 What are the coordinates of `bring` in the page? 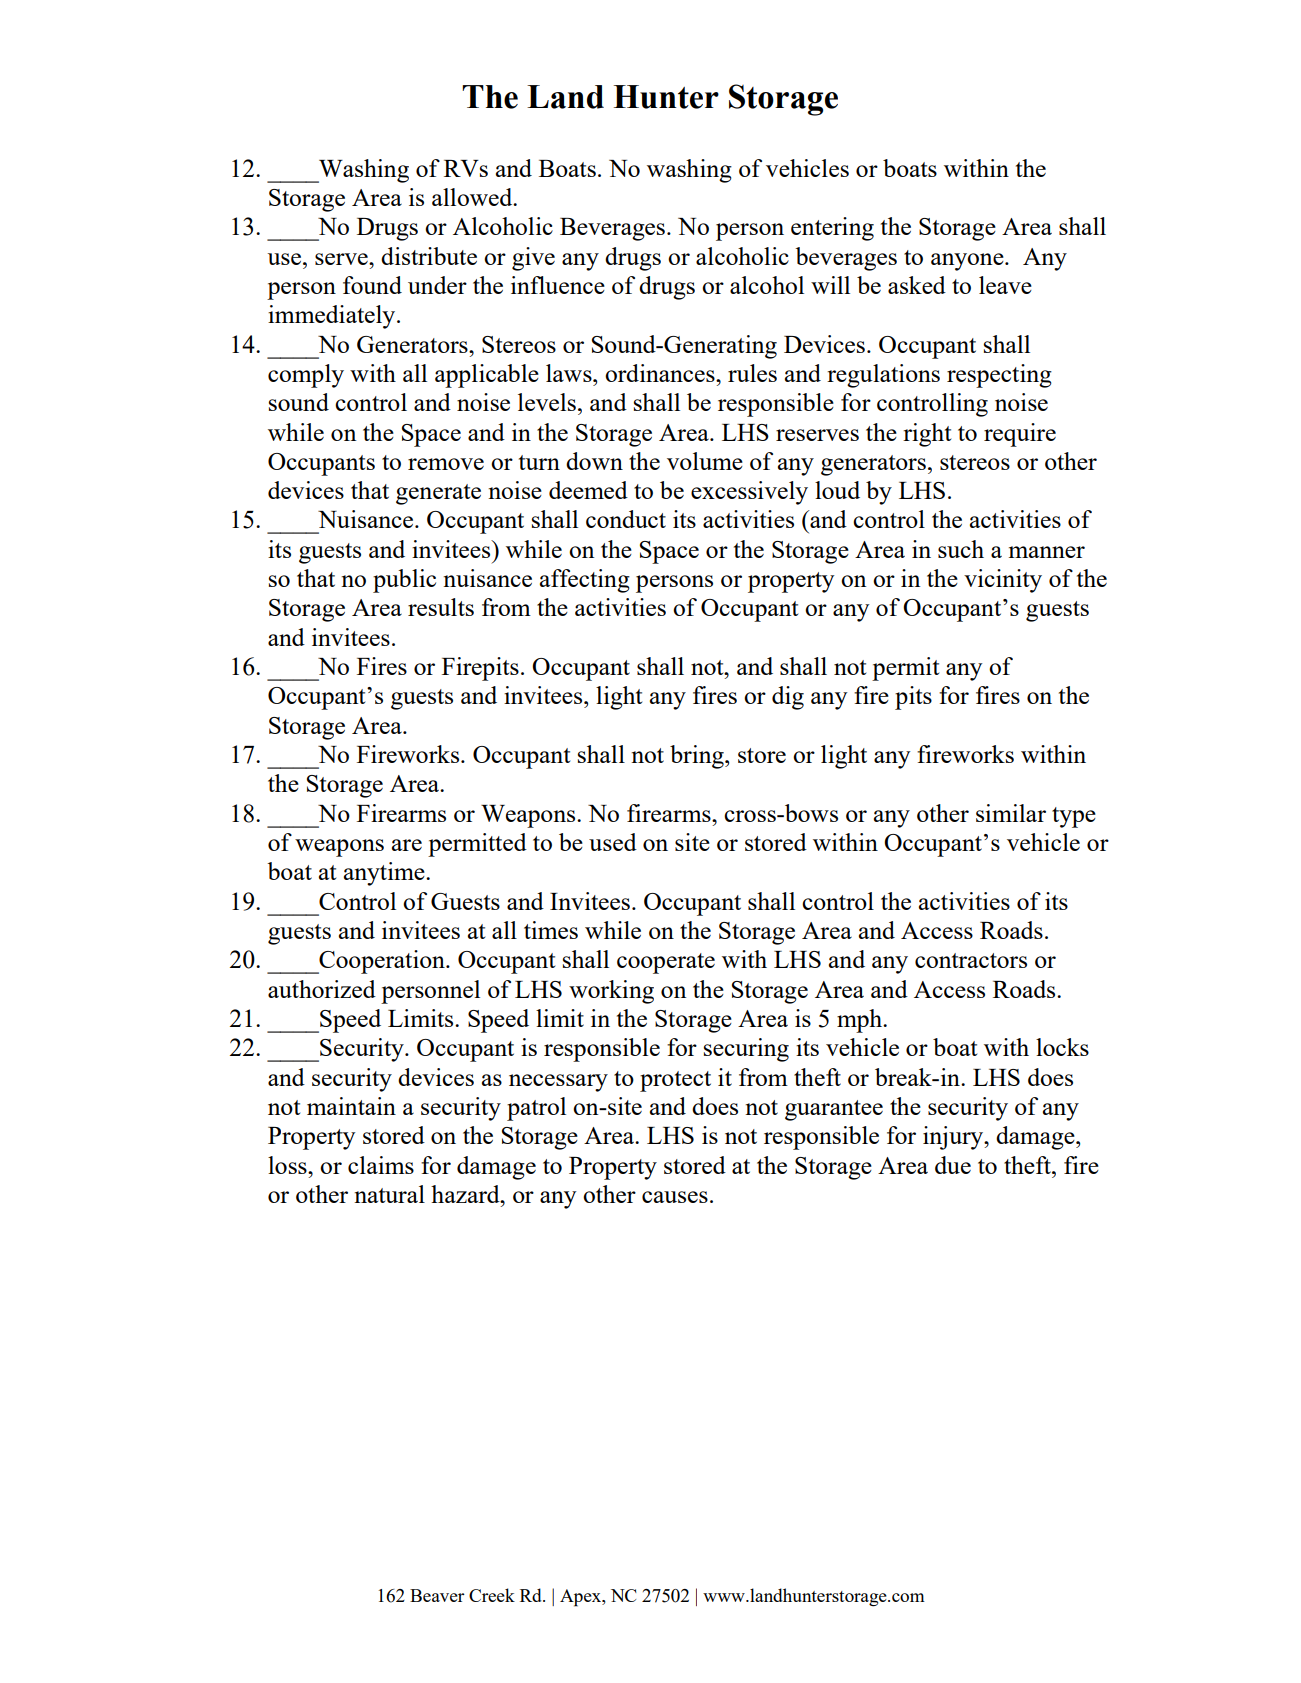 It's located at (698, 757).
